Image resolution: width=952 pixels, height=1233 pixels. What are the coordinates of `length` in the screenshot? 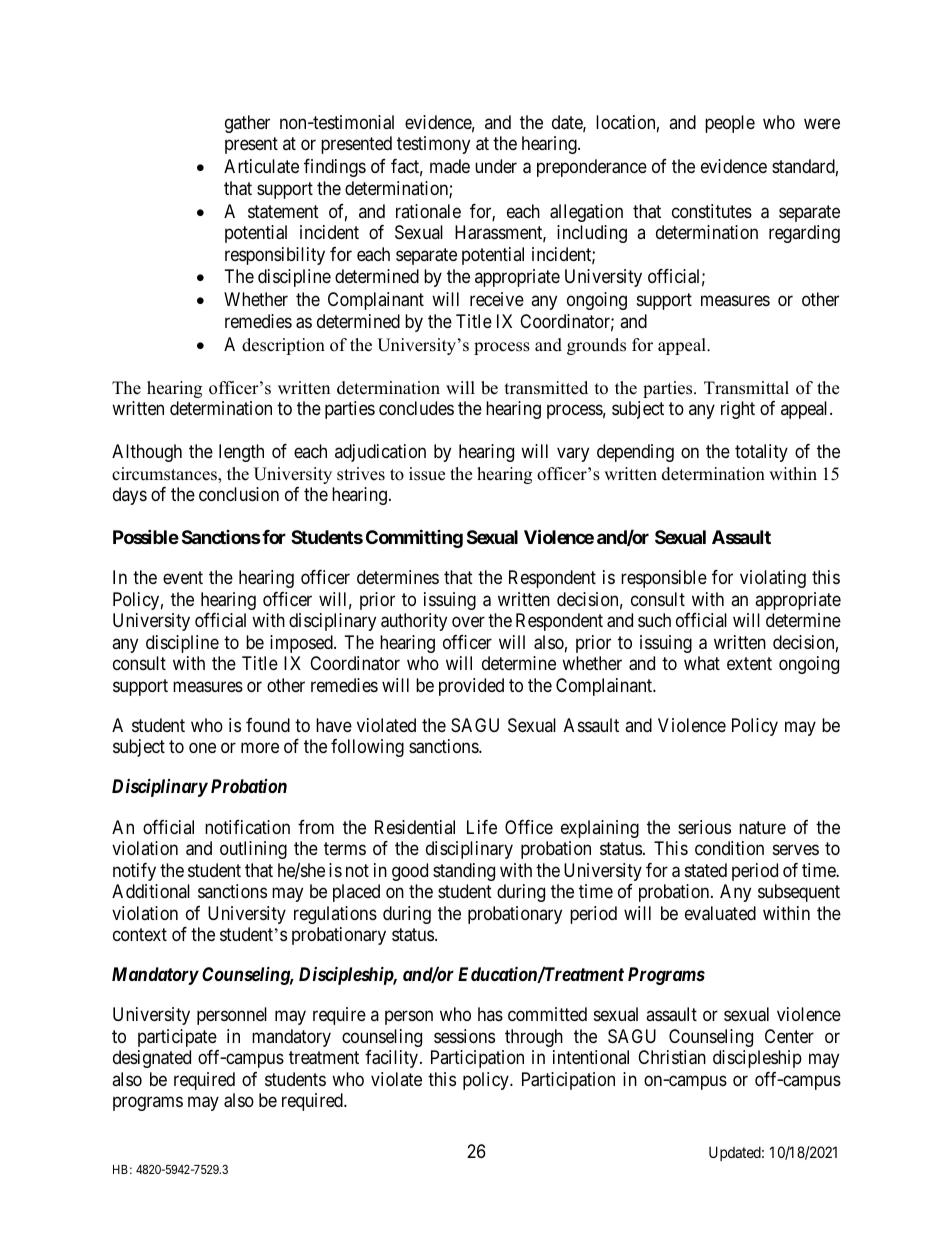 It's located at (241, 453).
